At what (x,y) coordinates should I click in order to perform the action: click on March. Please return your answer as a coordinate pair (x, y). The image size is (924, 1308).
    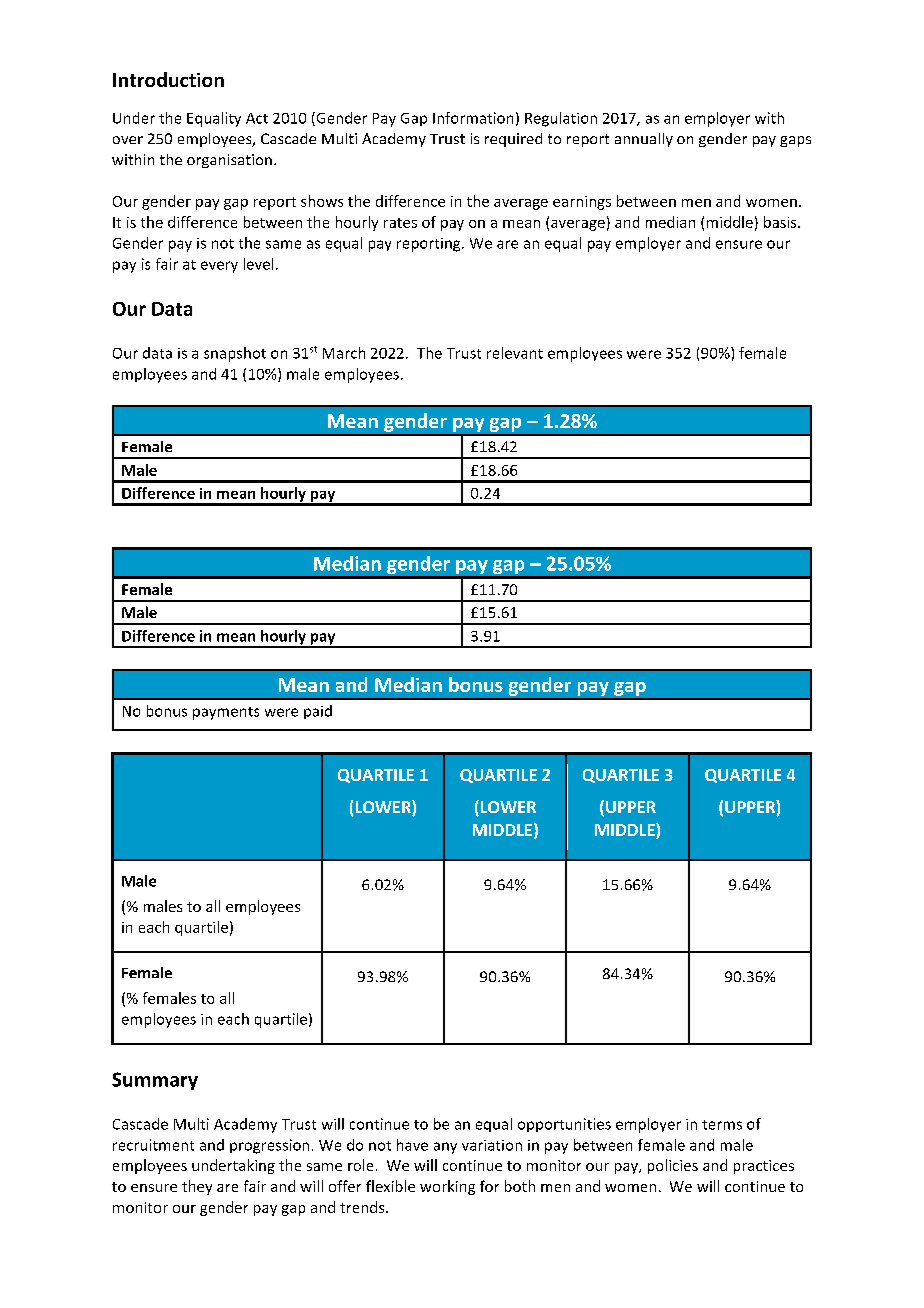
    Looking at the image, I should click on (344, 353).
